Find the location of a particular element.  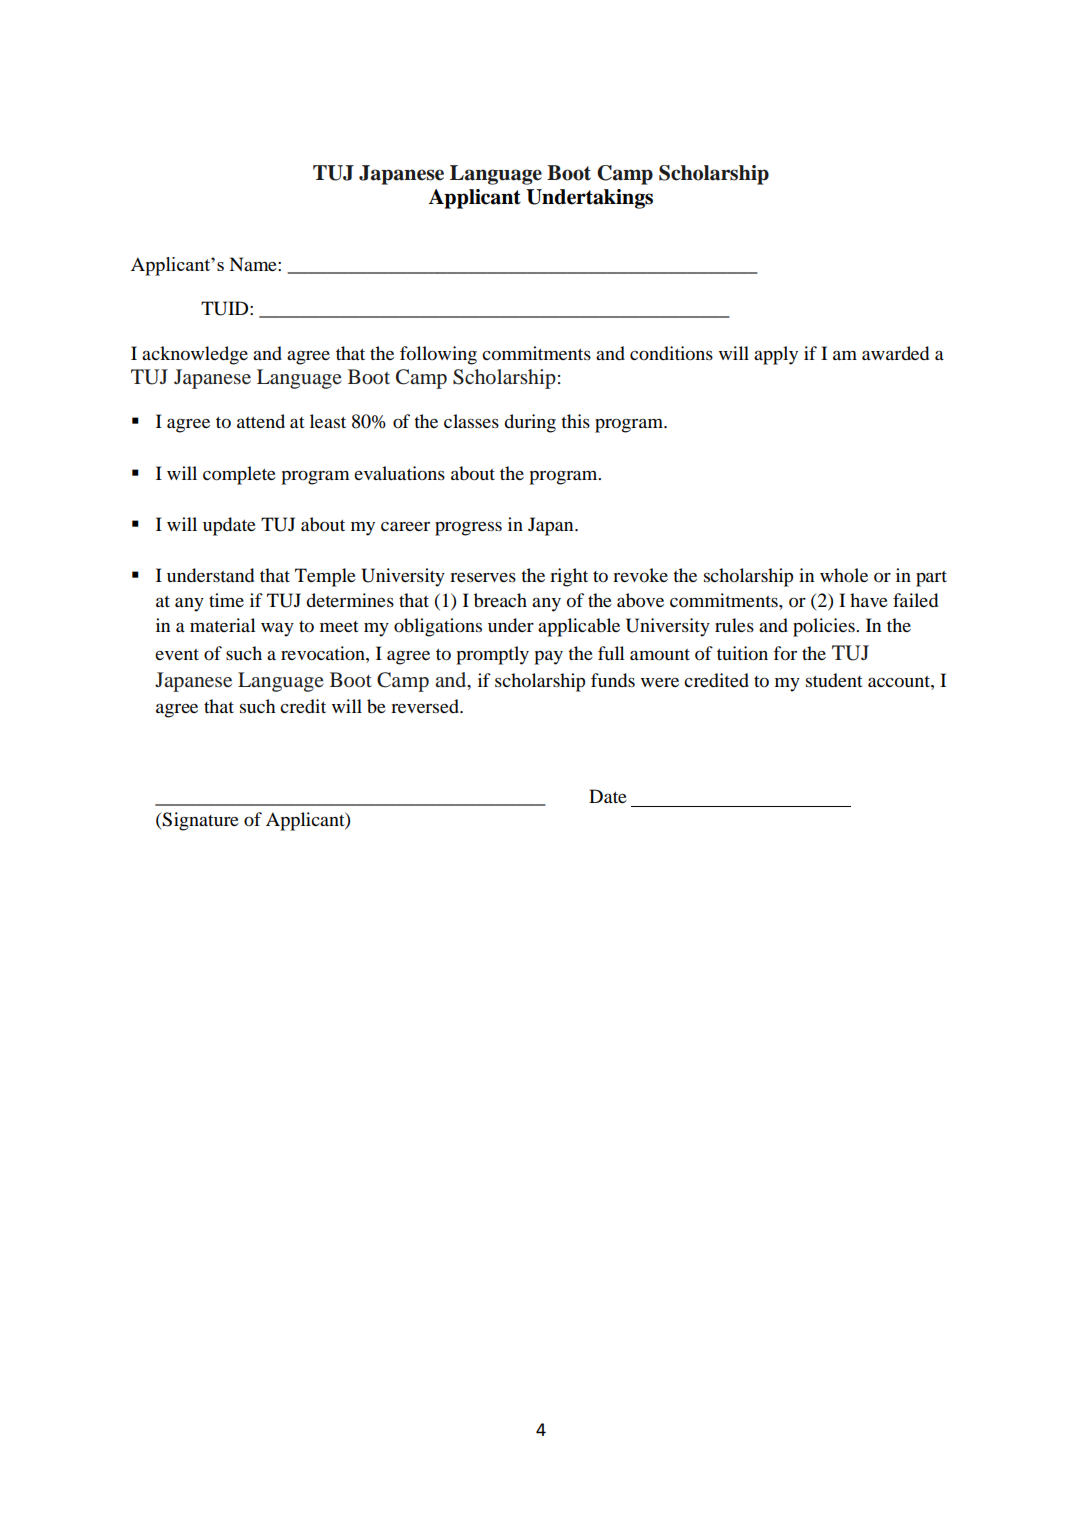

Signature is located at coordinates (200, 821).
